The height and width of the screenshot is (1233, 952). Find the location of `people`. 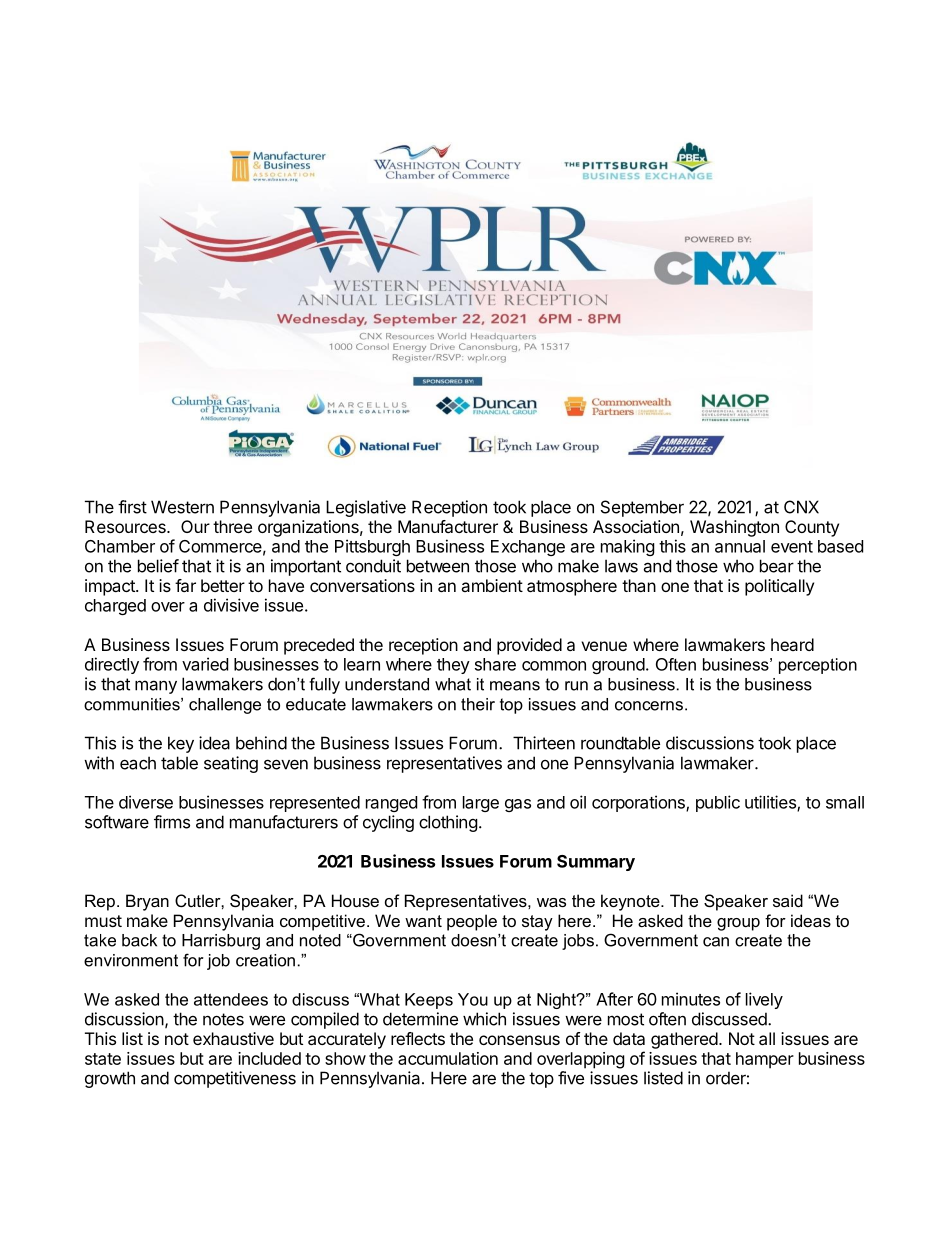

people is located at coordinates (472, 922).
